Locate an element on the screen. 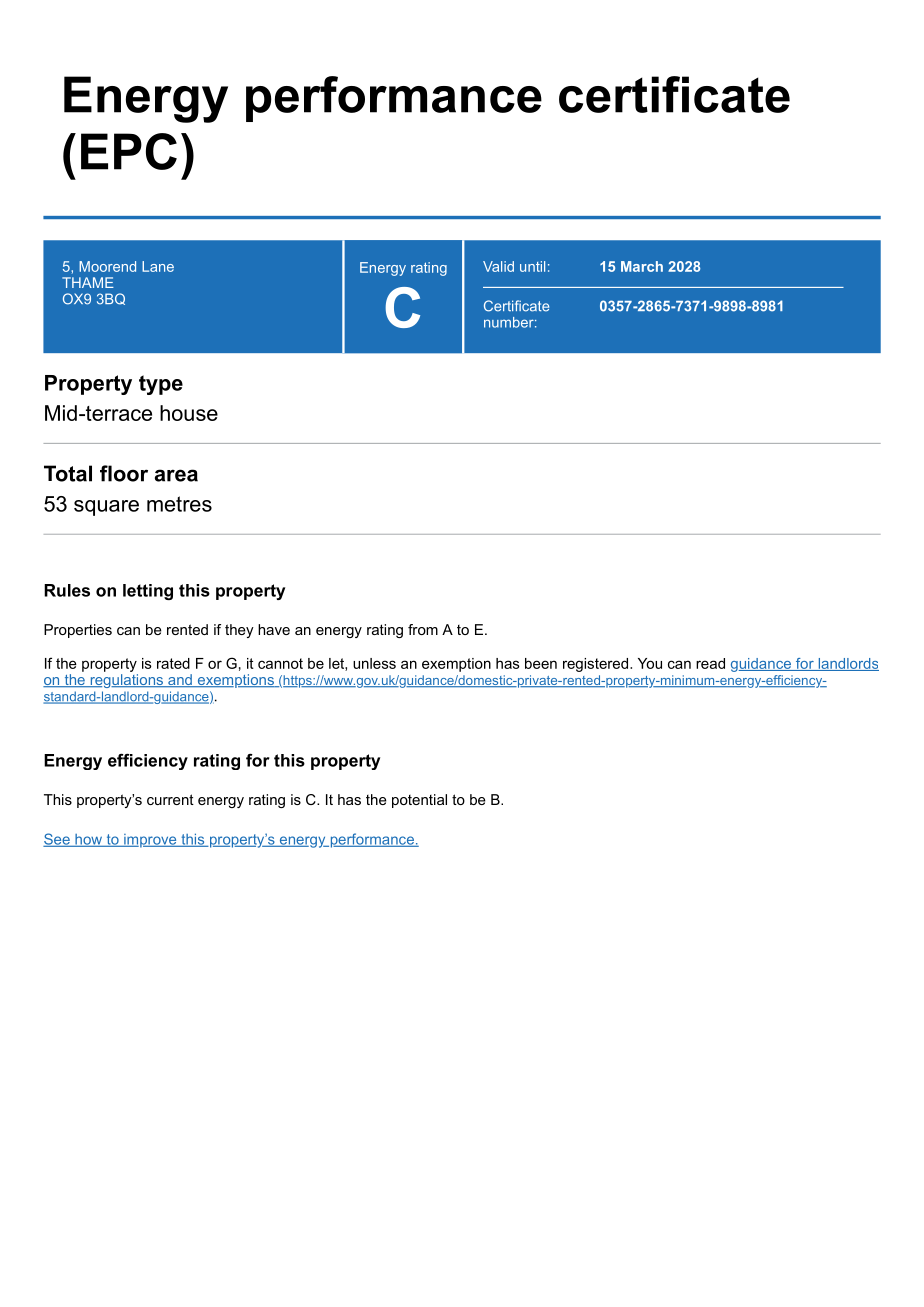  letting is located at coordinates (148, 592).
